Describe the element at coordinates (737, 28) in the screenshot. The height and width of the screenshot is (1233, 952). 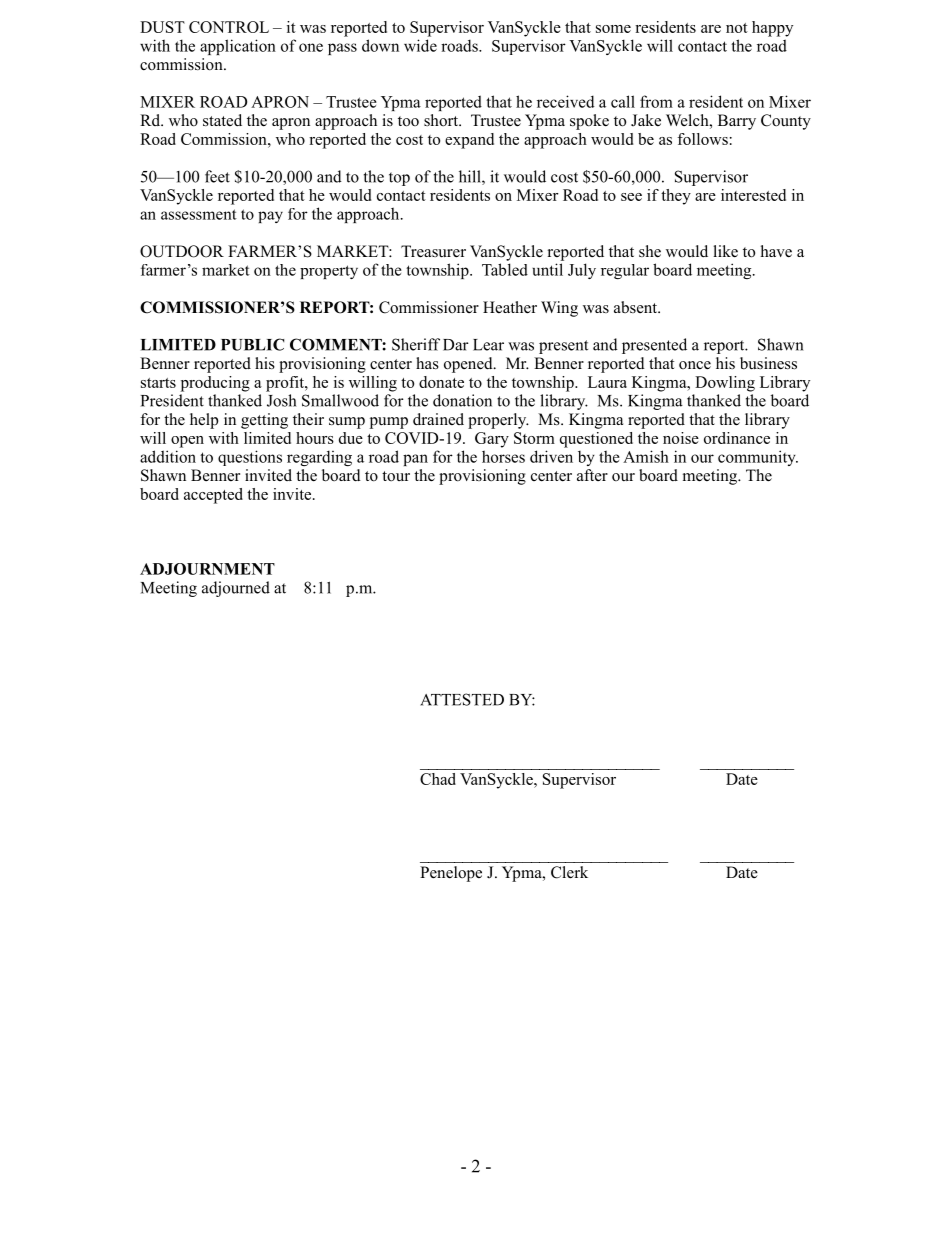
I see `not` at that location.
